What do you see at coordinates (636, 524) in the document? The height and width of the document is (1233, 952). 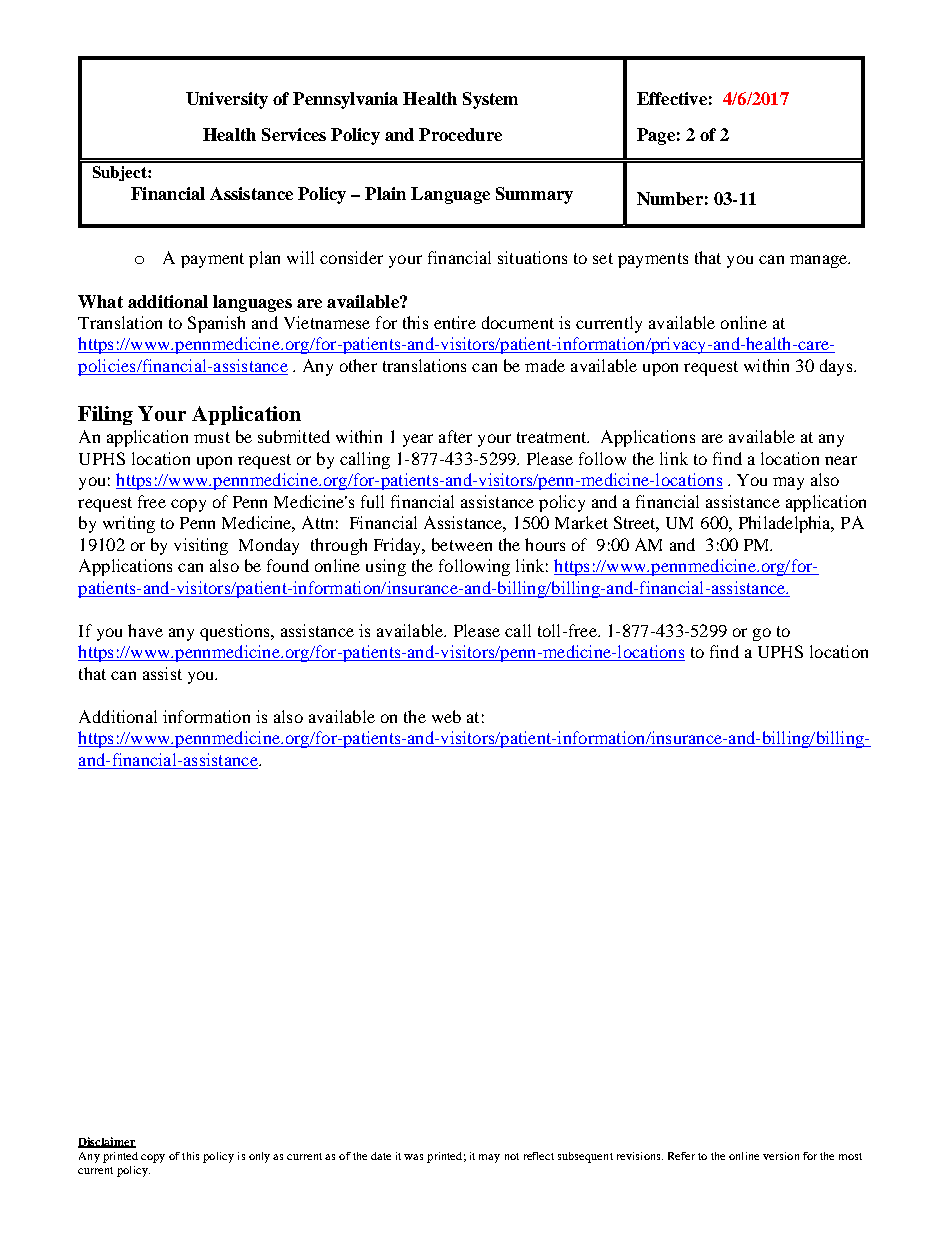 I see `Street` at bounding box center [636, 524].
